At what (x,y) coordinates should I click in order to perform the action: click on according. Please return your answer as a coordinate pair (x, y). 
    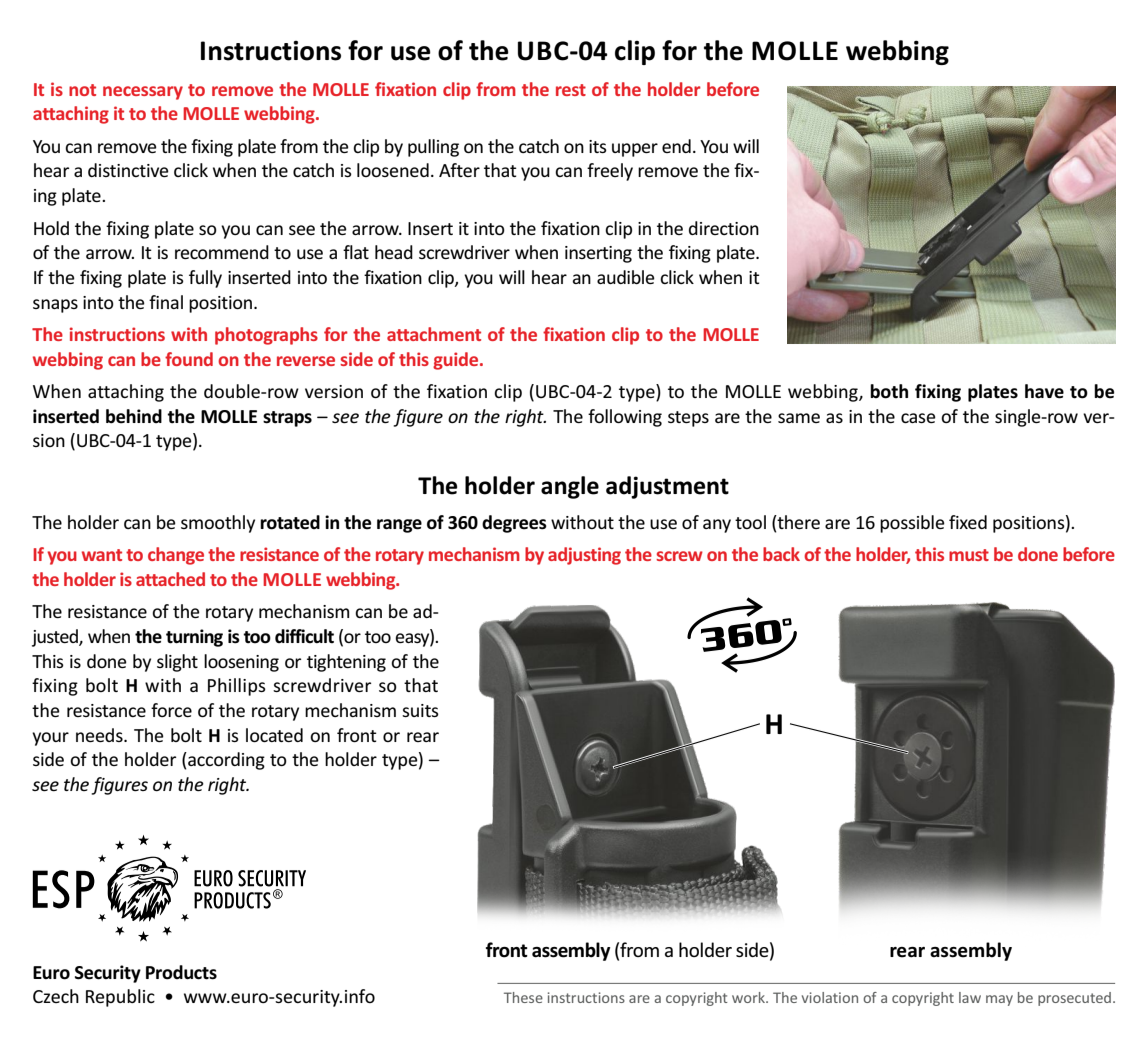
    Looking at the image, I should click on (225, 761).
